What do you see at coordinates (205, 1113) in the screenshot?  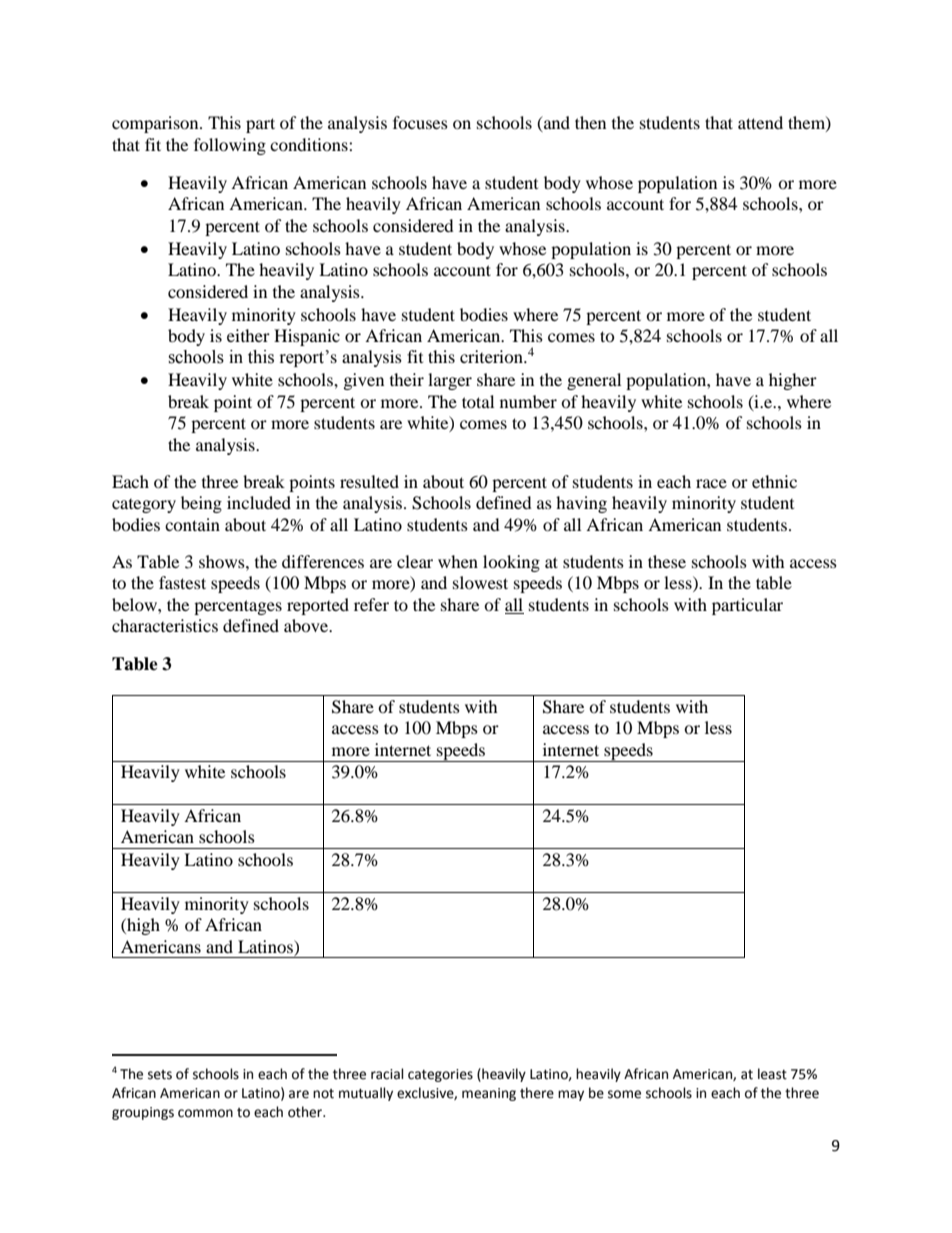 I see `common` at bounding box center [205, 1113].
